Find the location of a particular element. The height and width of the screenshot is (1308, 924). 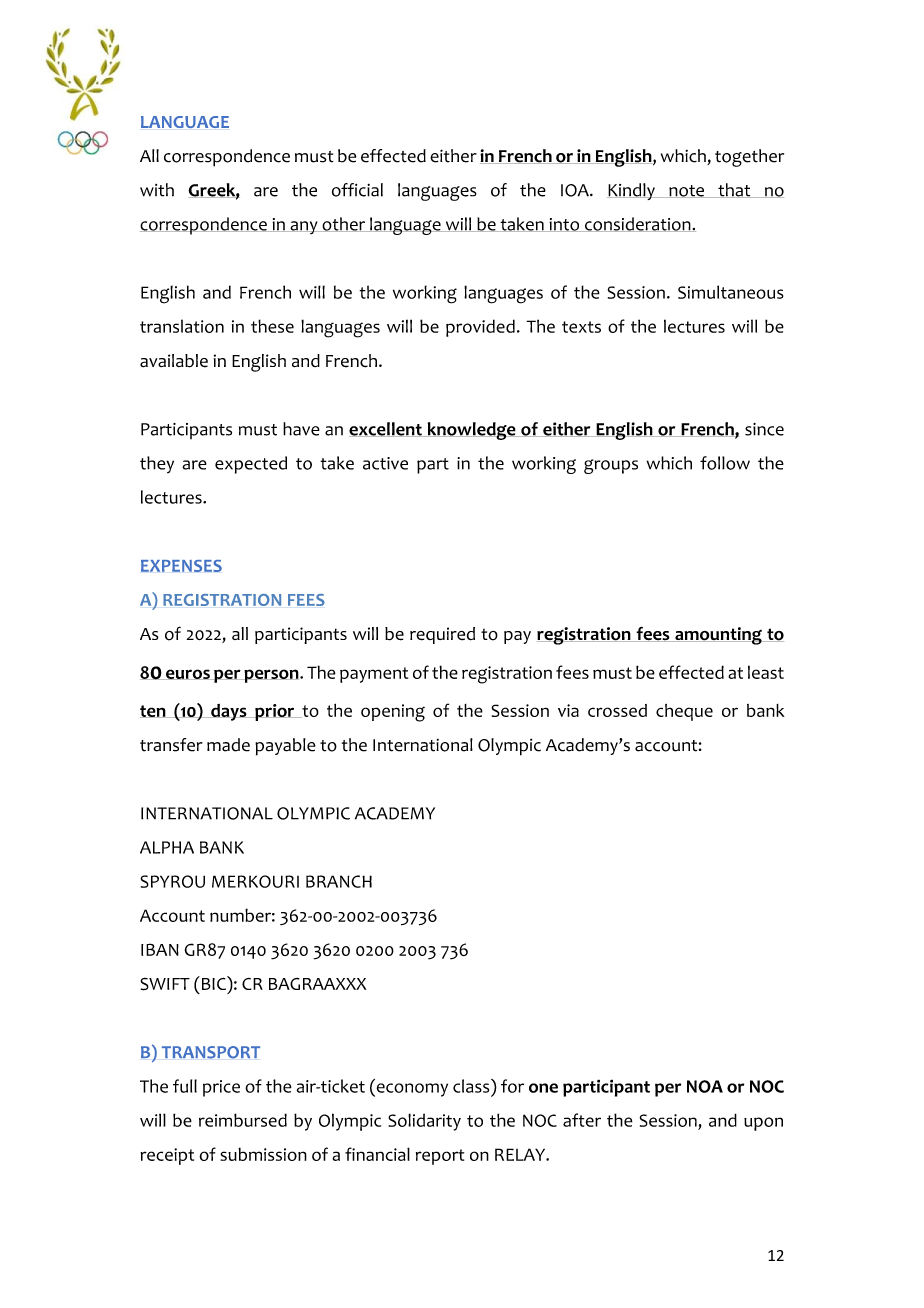

euros is located at coordinates (188, 674).
